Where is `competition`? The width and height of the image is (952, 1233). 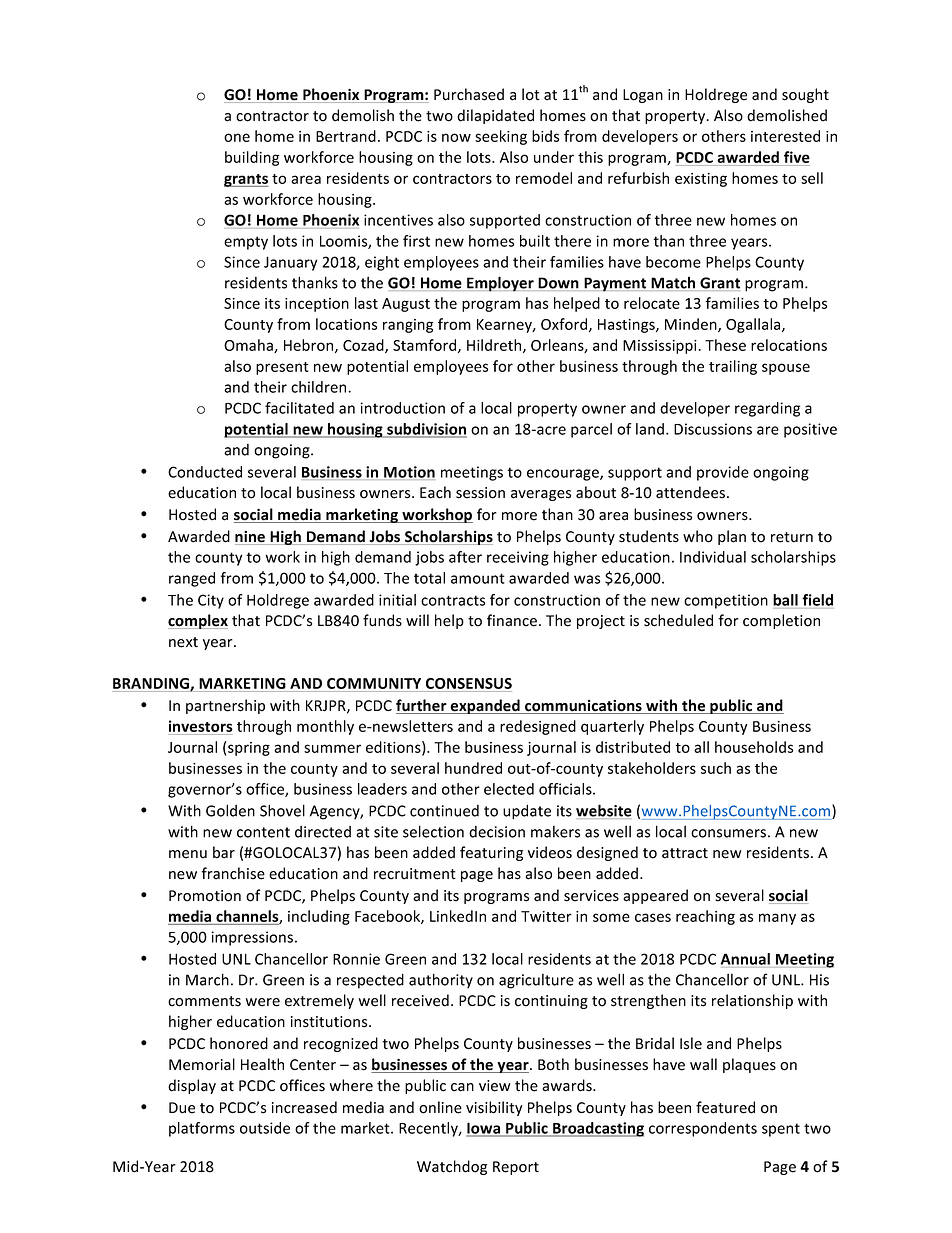
competition is located at coordinates (726, 601).
